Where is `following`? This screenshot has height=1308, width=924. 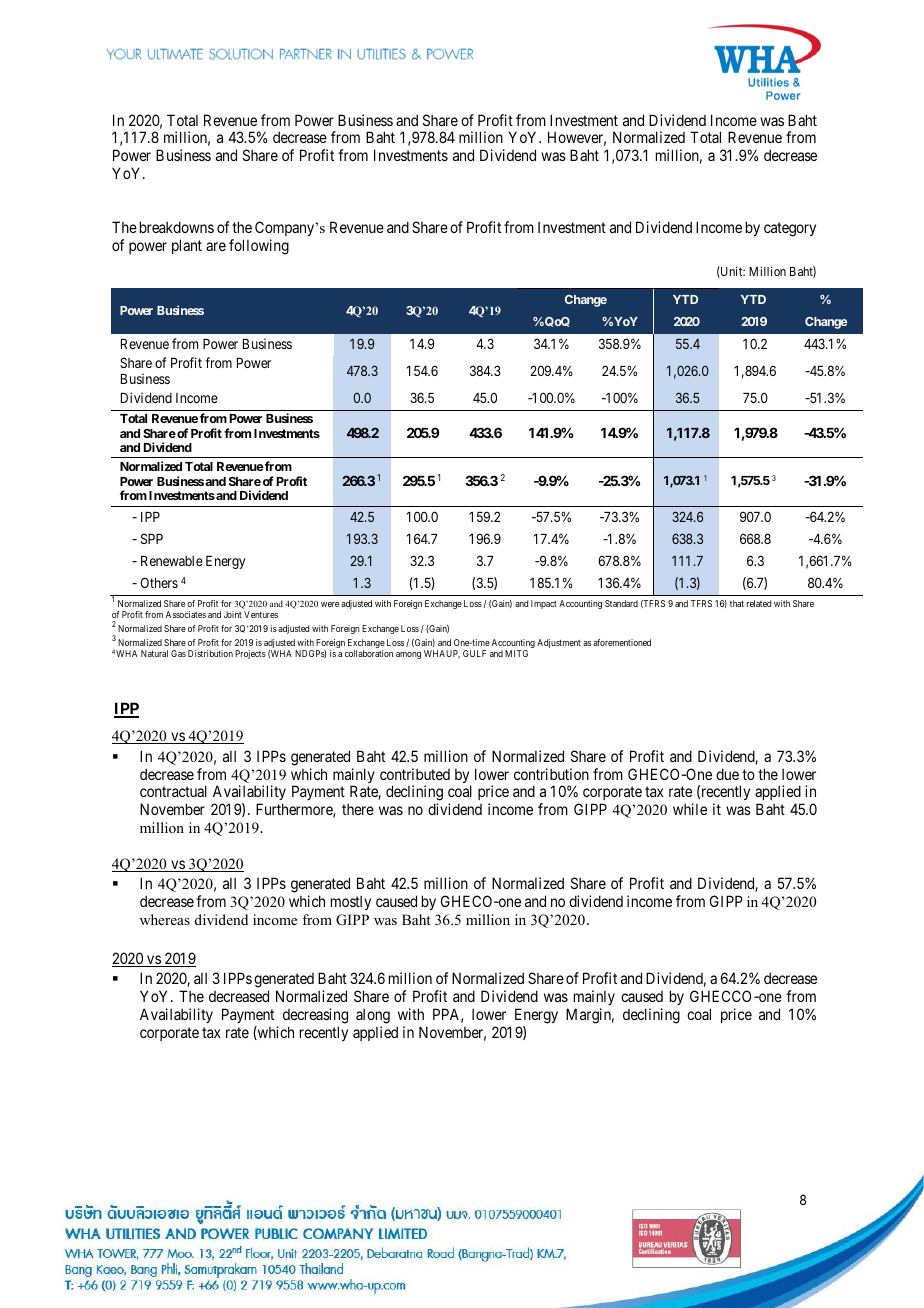 following is located at coordinates (259, 247).
